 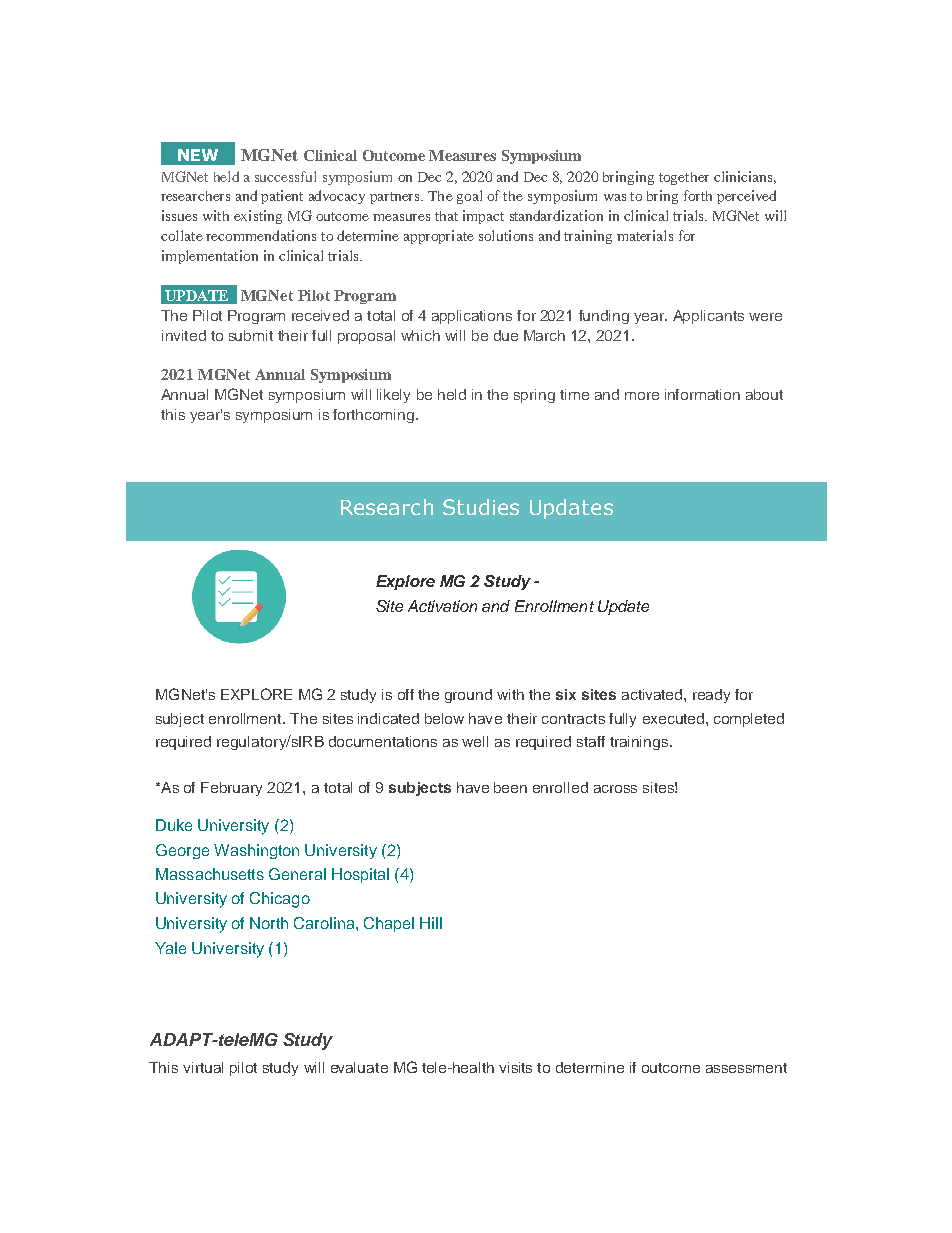 I want to click on goal, so click(x=469, y=197).
